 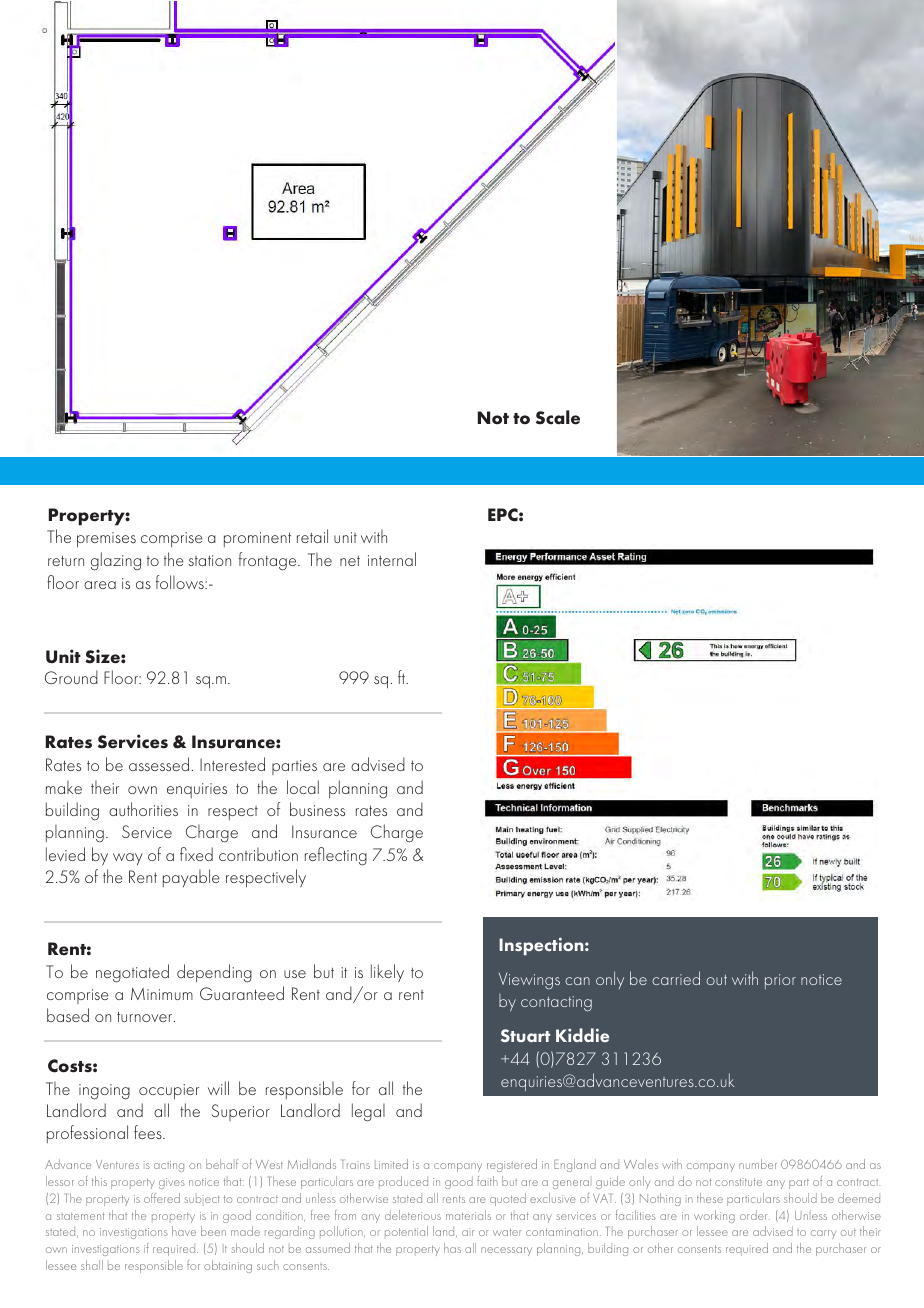 I want to click on negotiated, so click(x=132, y=973).
